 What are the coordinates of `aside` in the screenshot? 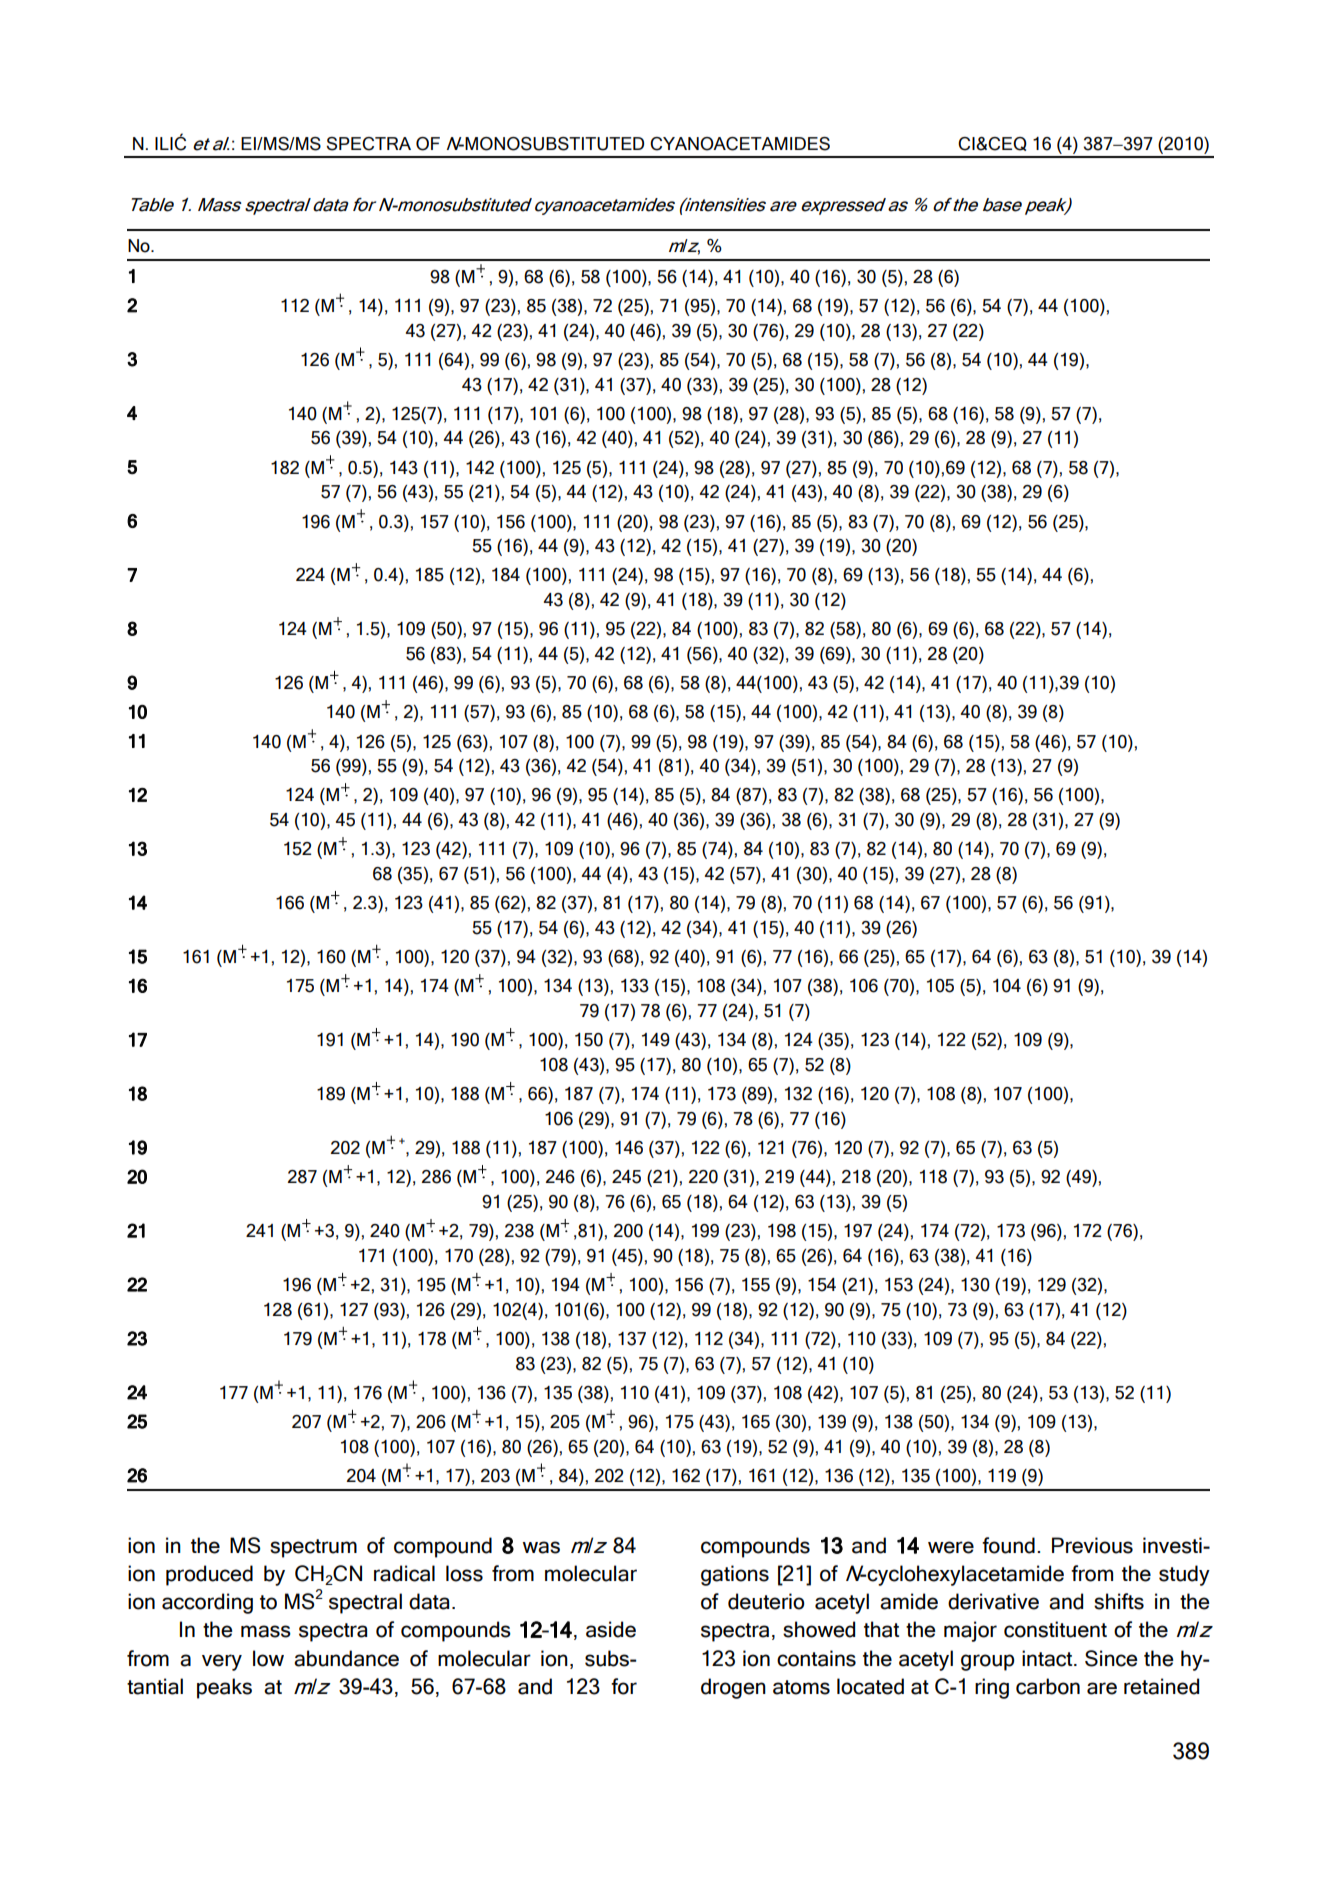 It's located at (611, 1629).
